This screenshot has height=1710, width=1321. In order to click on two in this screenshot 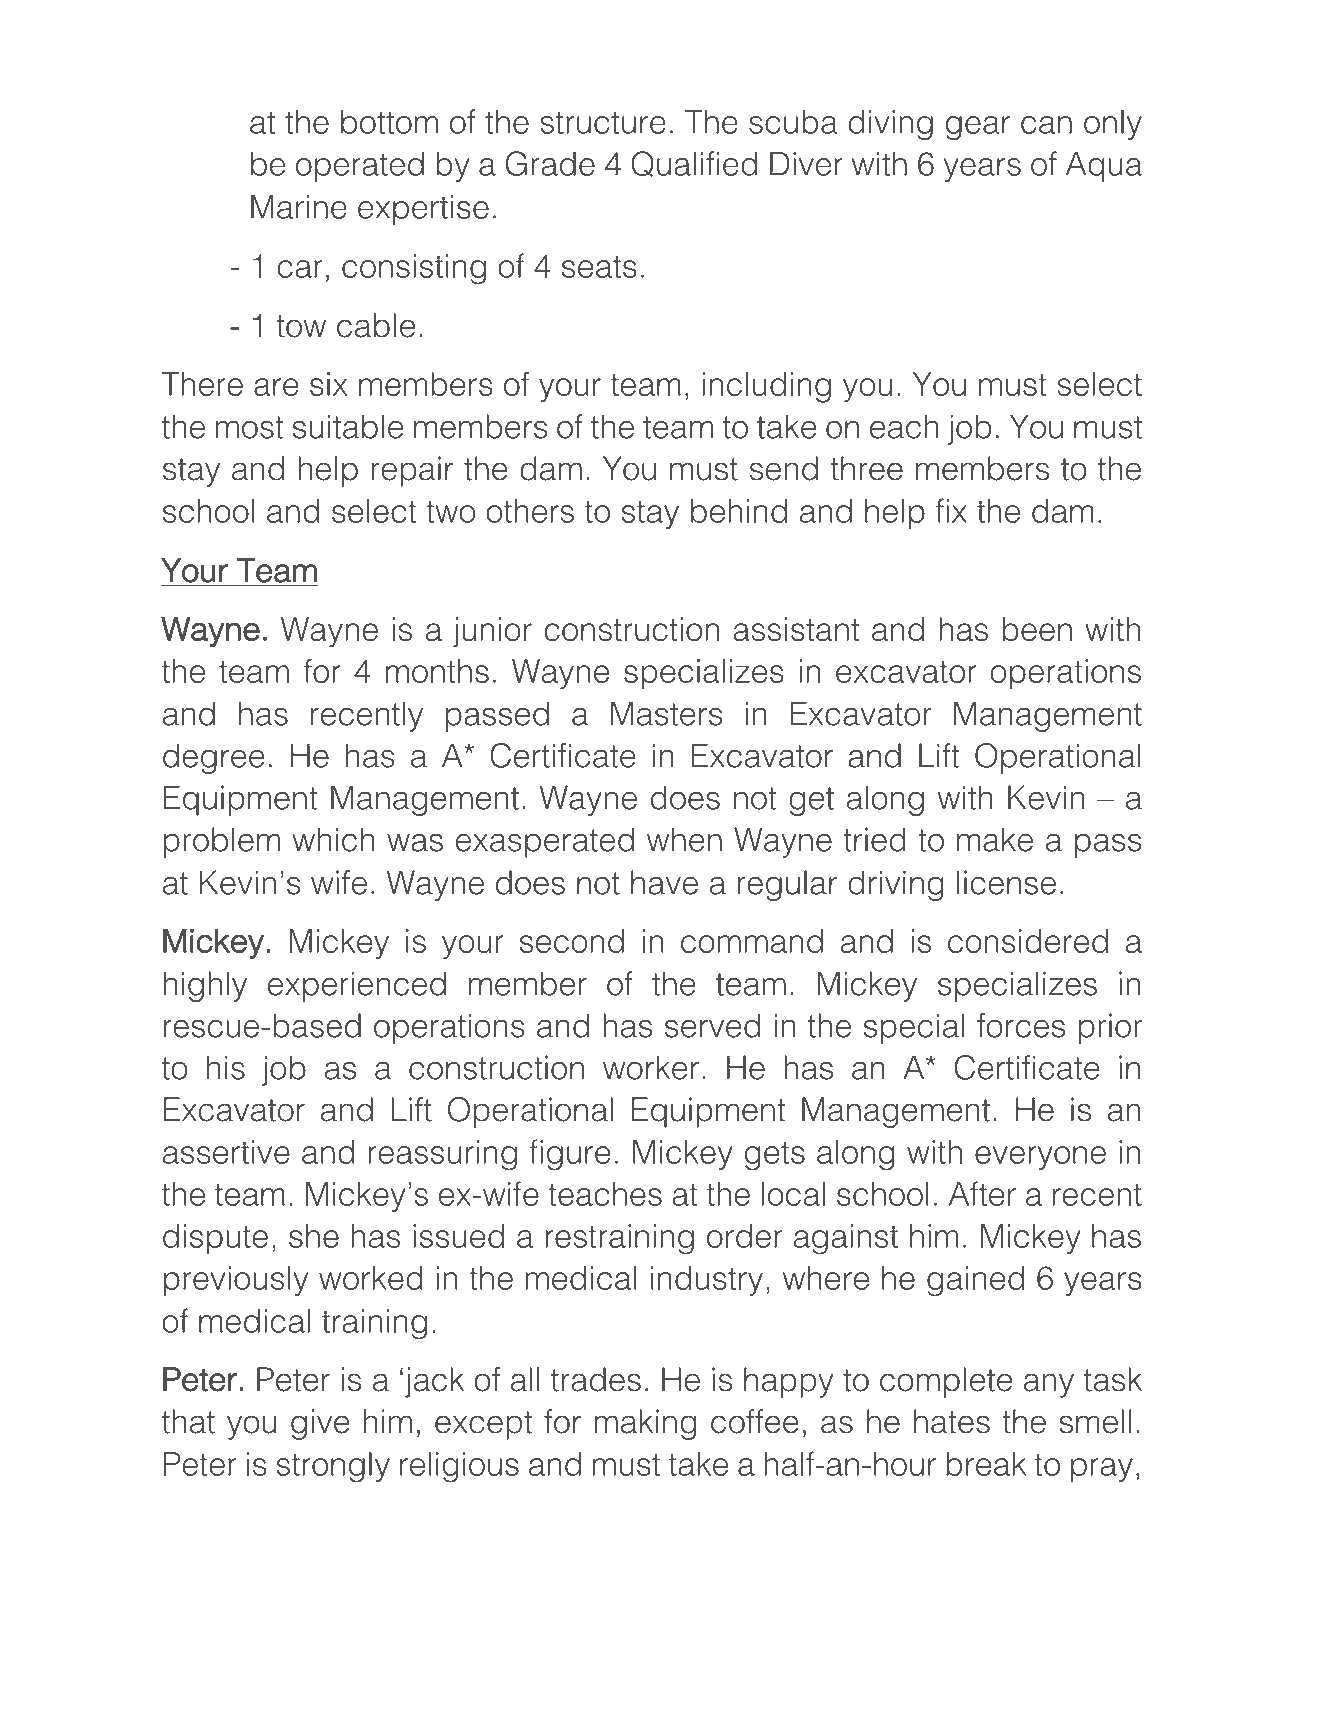, I will do `click(451, 512)`.
